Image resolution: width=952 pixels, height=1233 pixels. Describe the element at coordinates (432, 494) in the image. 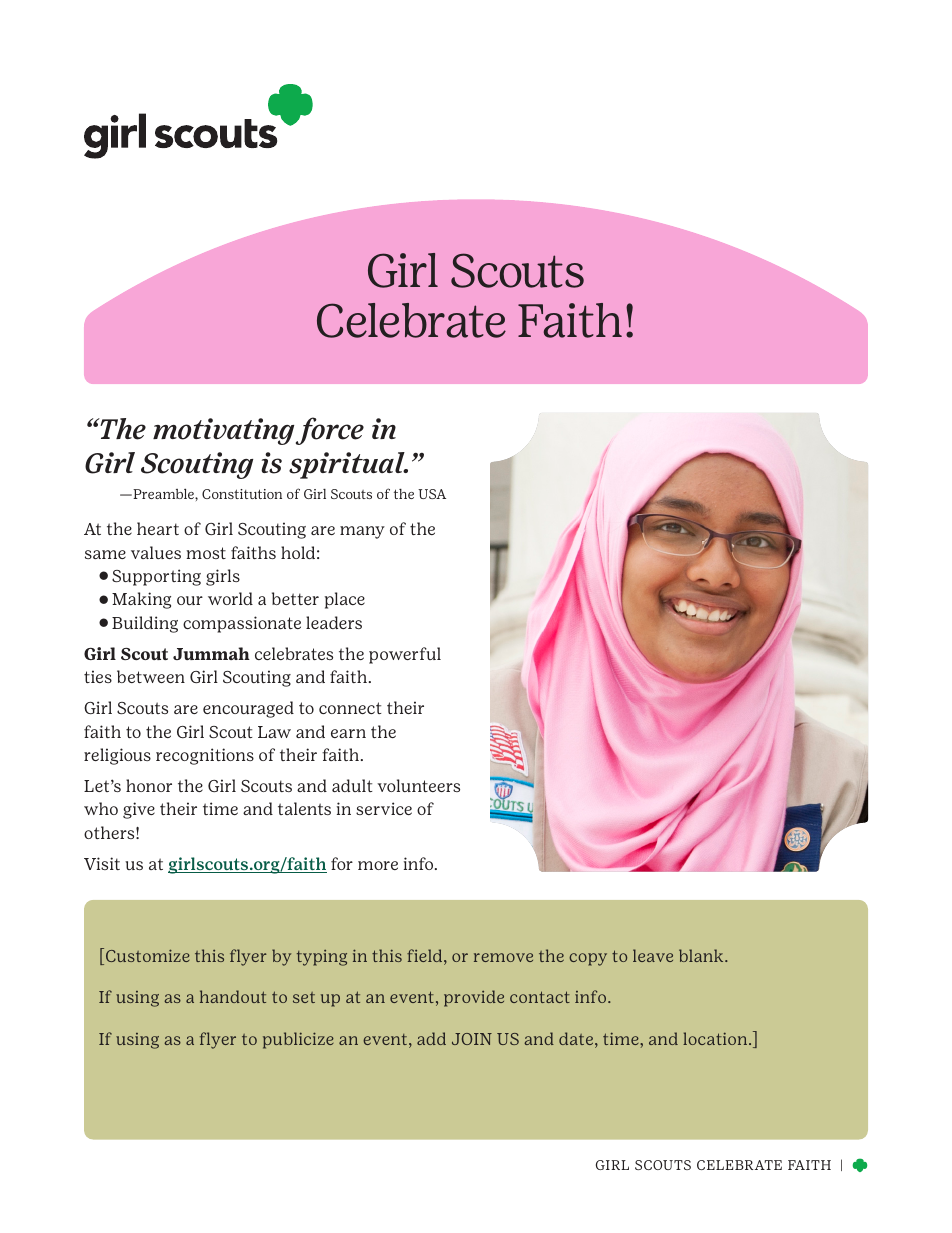

I see `USA` at that location.
